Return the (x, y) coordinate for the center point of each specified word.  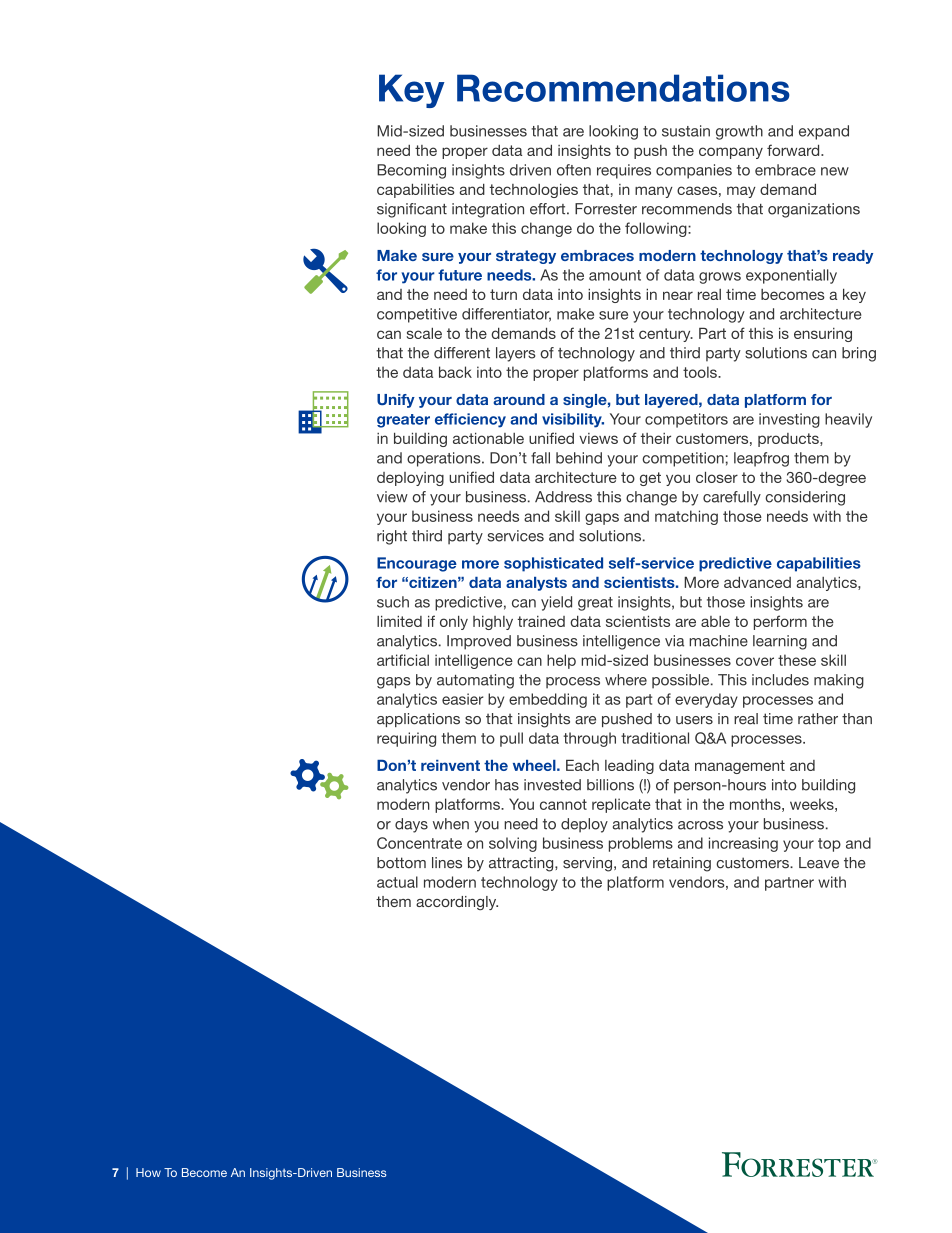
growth (739, 132)
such (393, 602)
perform (780, 622)
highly (493, 623)
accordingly (457, 903)
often (574, 170)
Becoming (411, 171)
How (148, 1172)
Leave (819, 863)
